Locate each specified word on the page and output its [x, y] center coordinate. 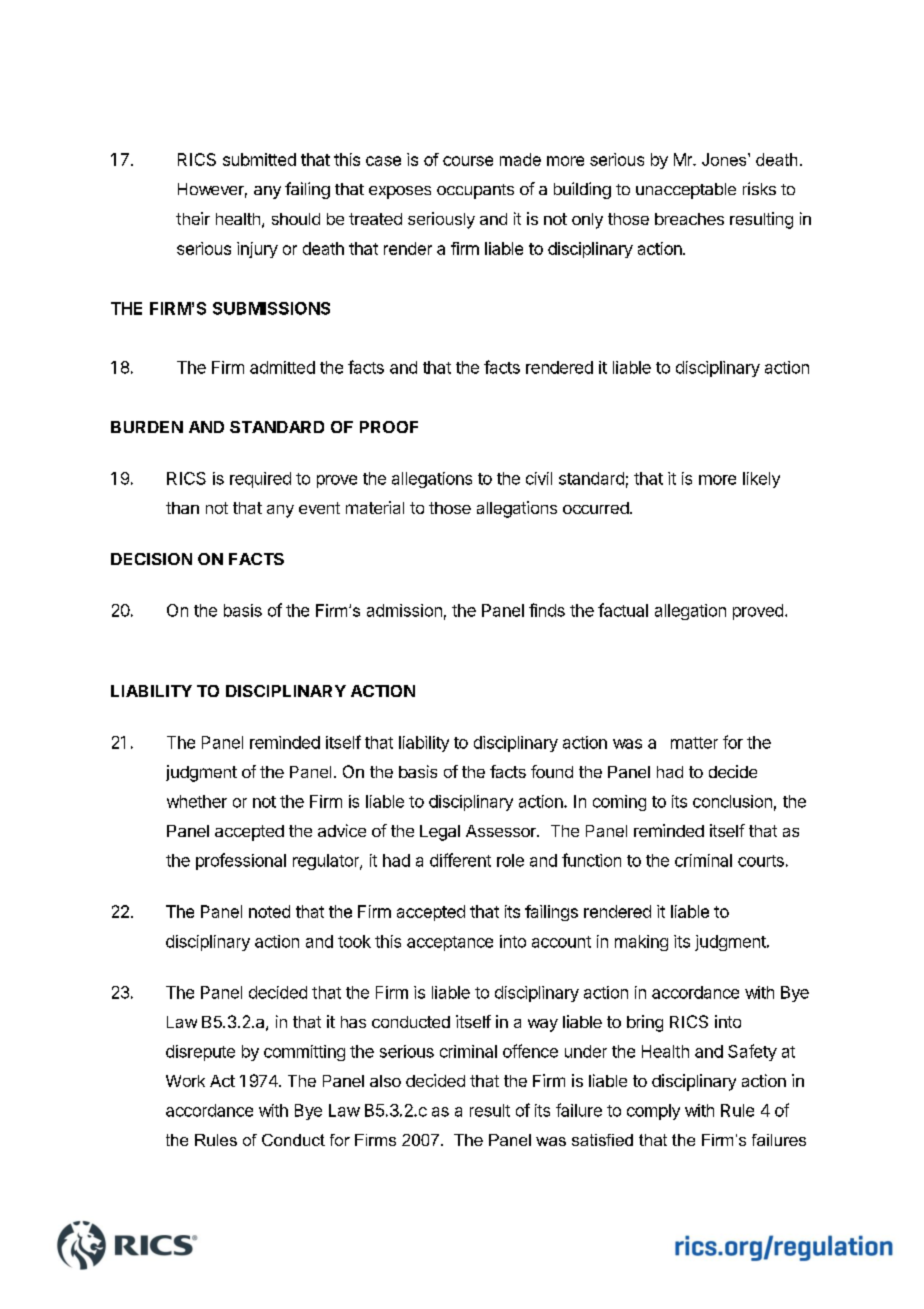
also [385, 1081]
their [193, 218]
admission [404, 610]
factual [623, 610]
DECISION [151, 559]
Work [185, 1081]
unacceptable [686, 191]
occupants [475, 191]
